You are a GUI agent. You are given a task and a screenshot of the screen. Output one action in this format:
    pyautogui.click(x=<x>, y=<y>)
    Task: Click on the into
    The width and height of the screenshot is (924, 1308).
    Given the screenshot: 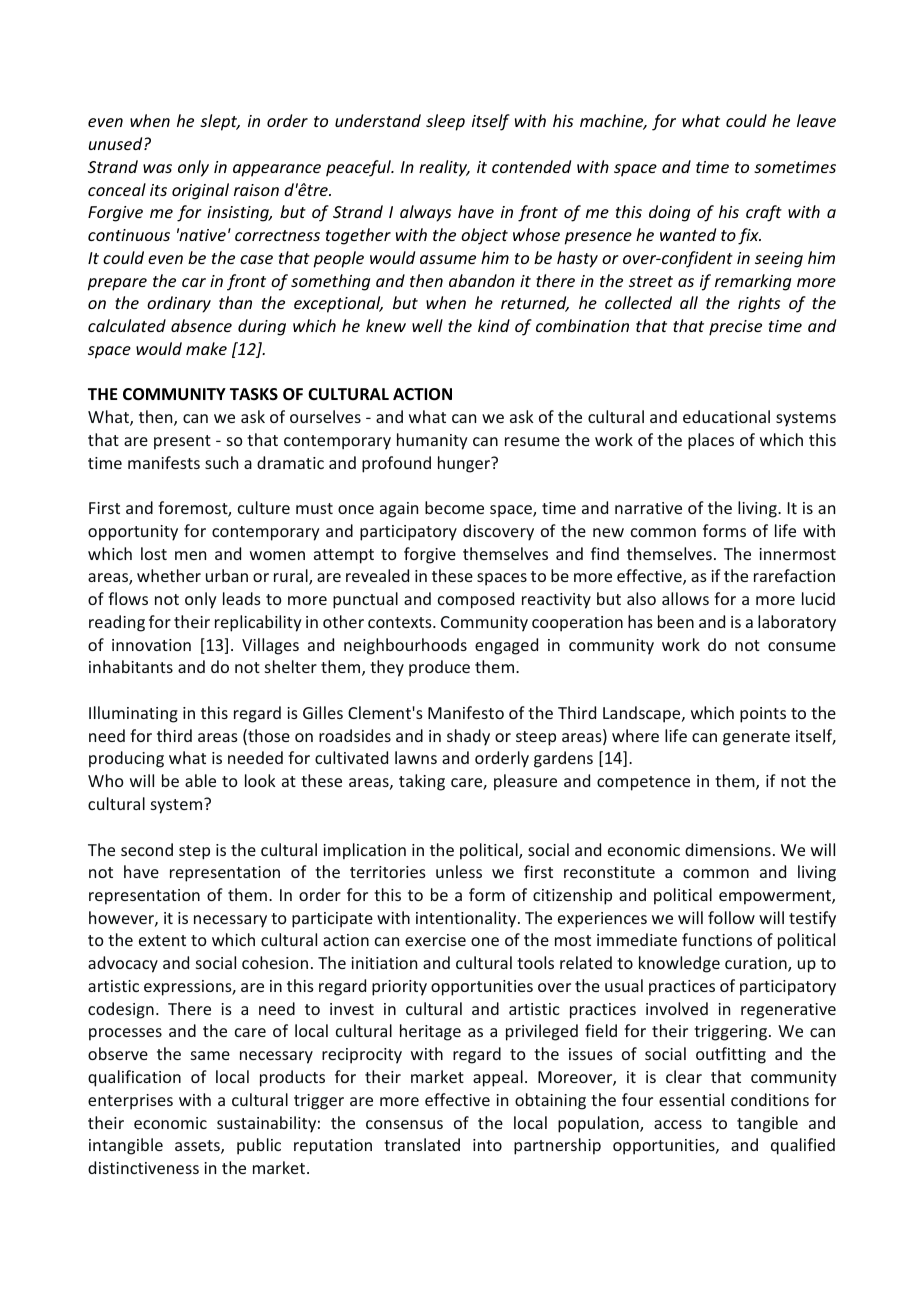 What is the action you would take?
    pyautogui.click(x=487, y=1145)
